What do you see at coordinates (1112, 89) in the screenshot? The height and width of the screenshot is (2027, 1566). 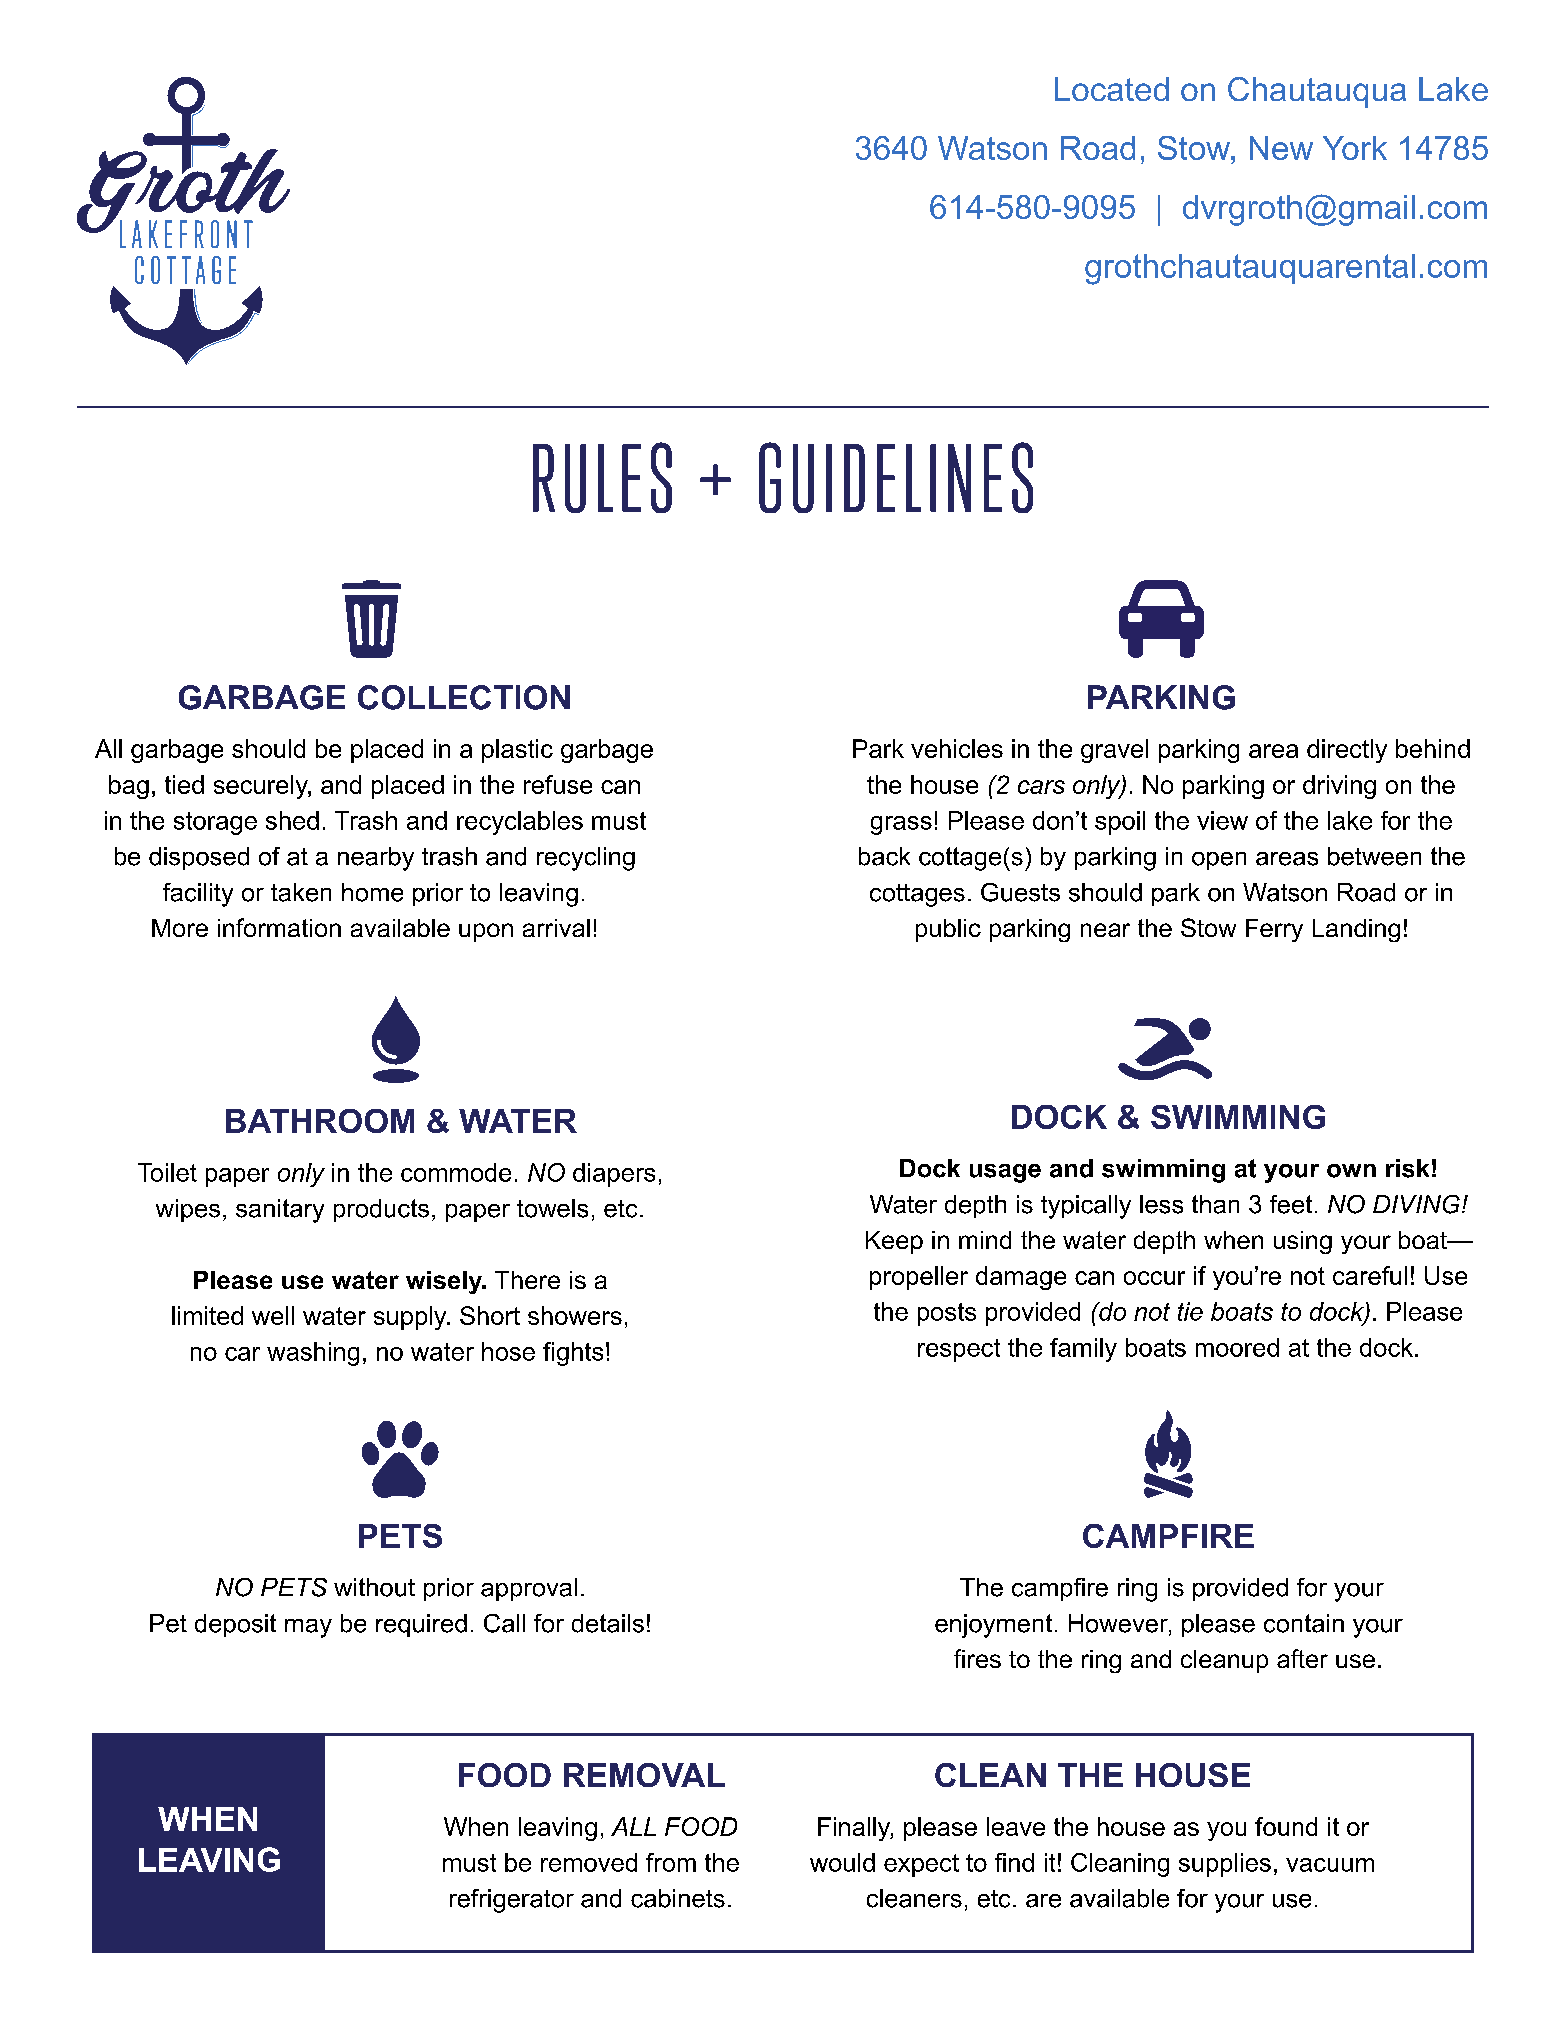 I see `Located` at bounding box center [1112, 89].
